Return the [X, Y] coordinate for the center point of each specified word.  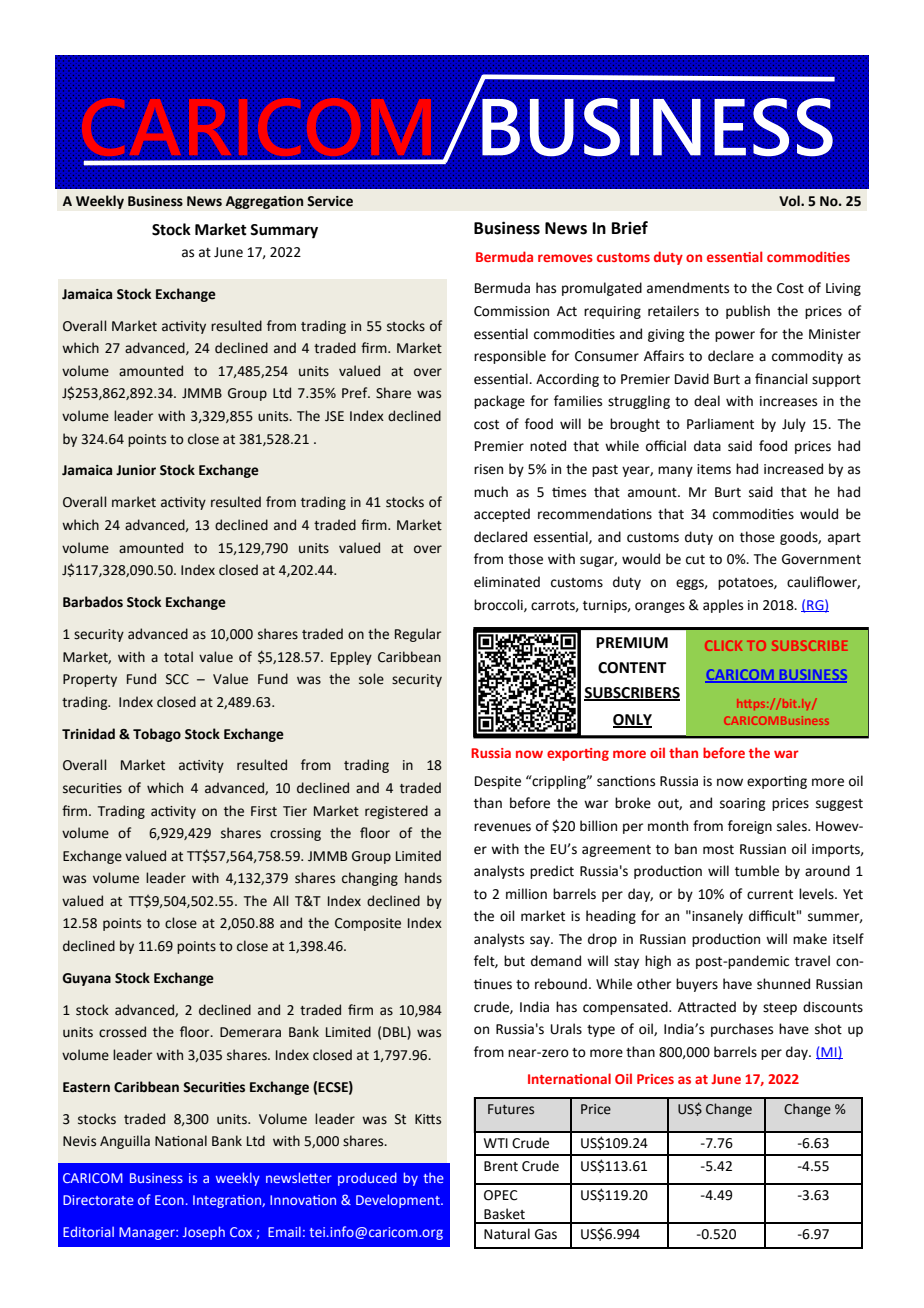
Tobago [157, 735]
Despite [498, 782]
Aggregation [264, 202]
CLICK [723, 645]
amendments [688, 288]
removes [565, 258]
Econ [169, 1200]
